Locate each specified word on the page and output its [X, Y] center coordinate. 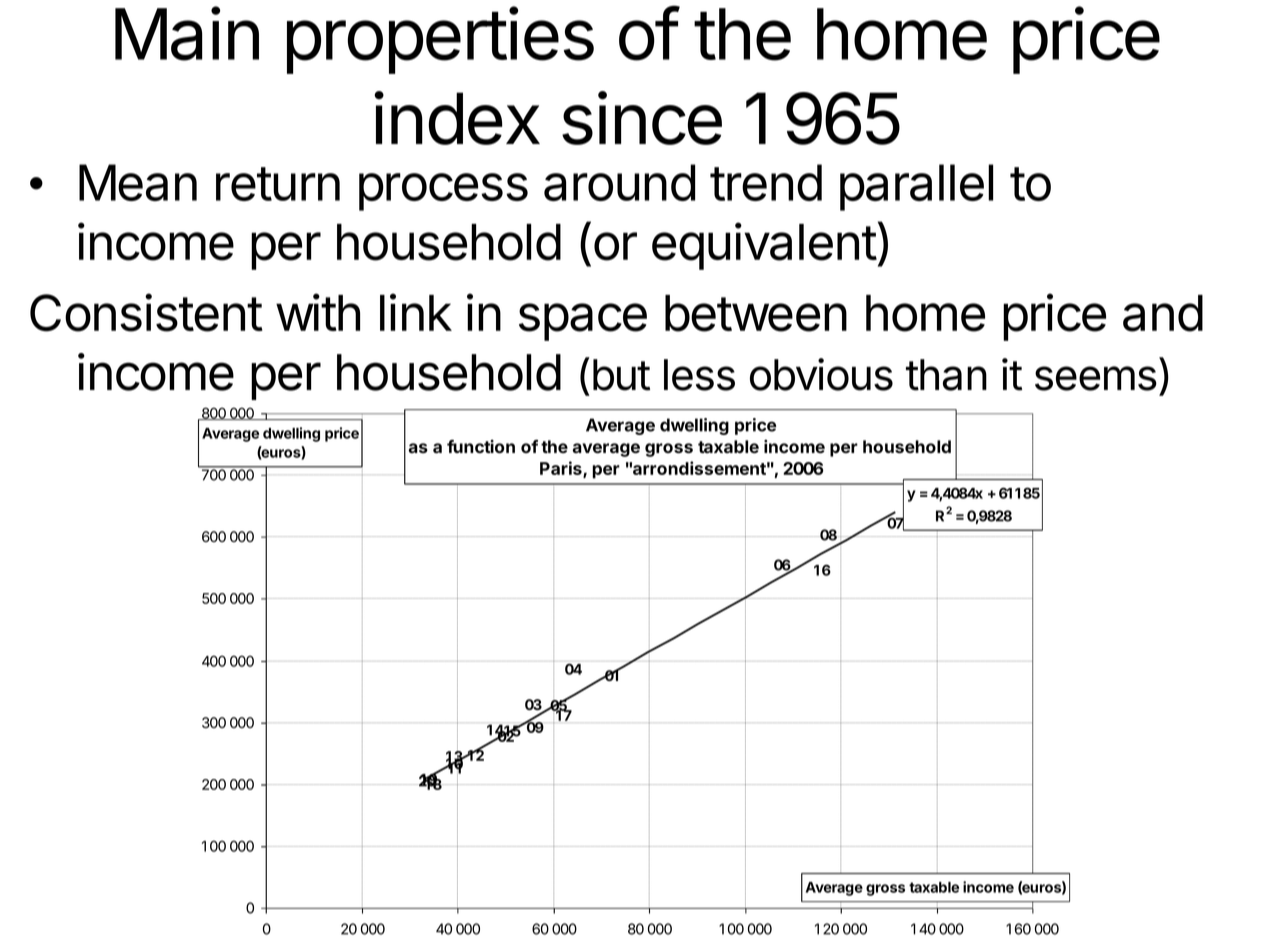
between [756, 313]
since [642, 118]
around [619, 182]
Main [187, 33]
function [481, 446]
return [278, 184]
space [583, 322]
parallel [916, 187]
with [318, 312]
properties [440, 40]
